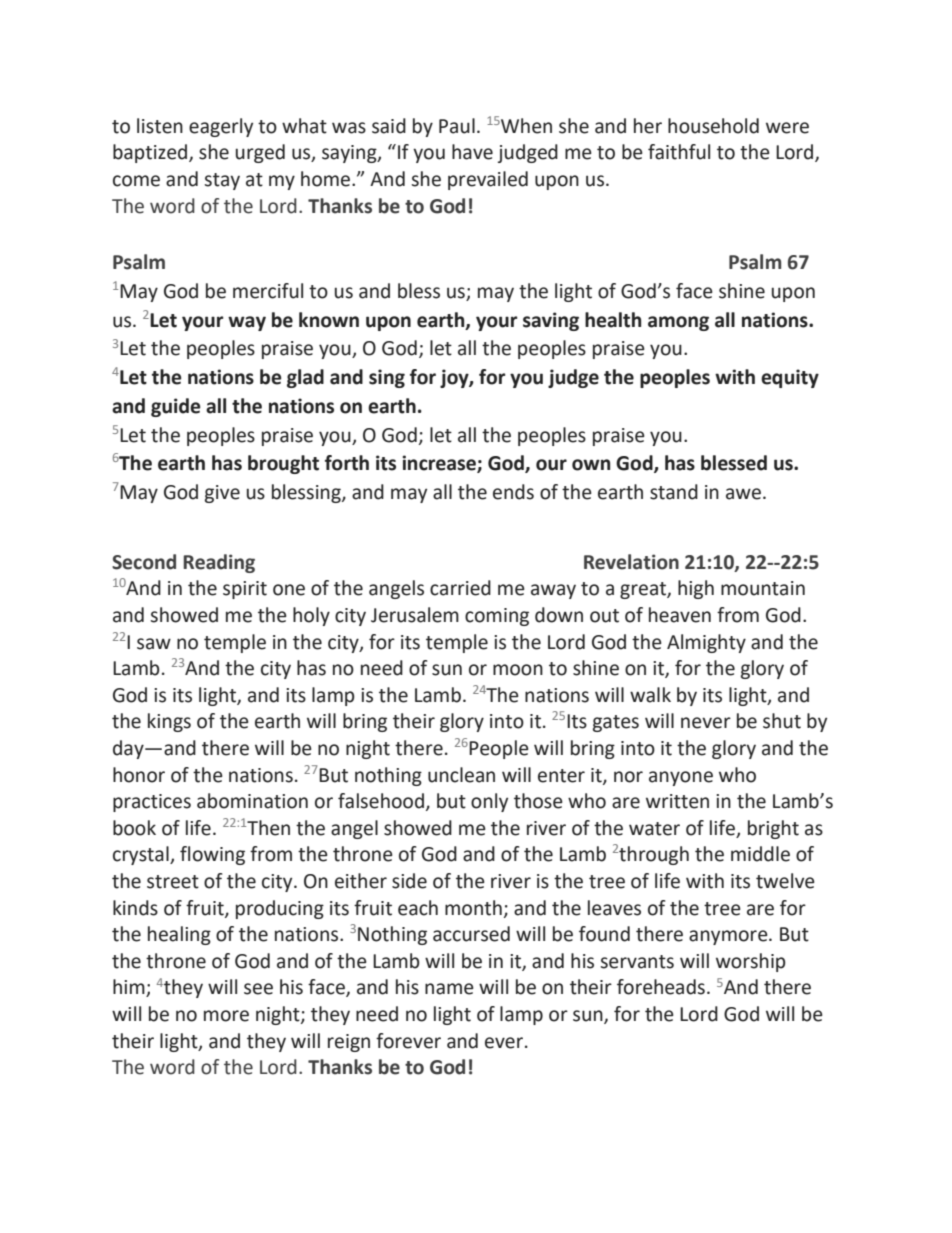  What do you see at coordinates (460, 588) in the screenshot?
I see `carried` at bounding box center [460, 588].
